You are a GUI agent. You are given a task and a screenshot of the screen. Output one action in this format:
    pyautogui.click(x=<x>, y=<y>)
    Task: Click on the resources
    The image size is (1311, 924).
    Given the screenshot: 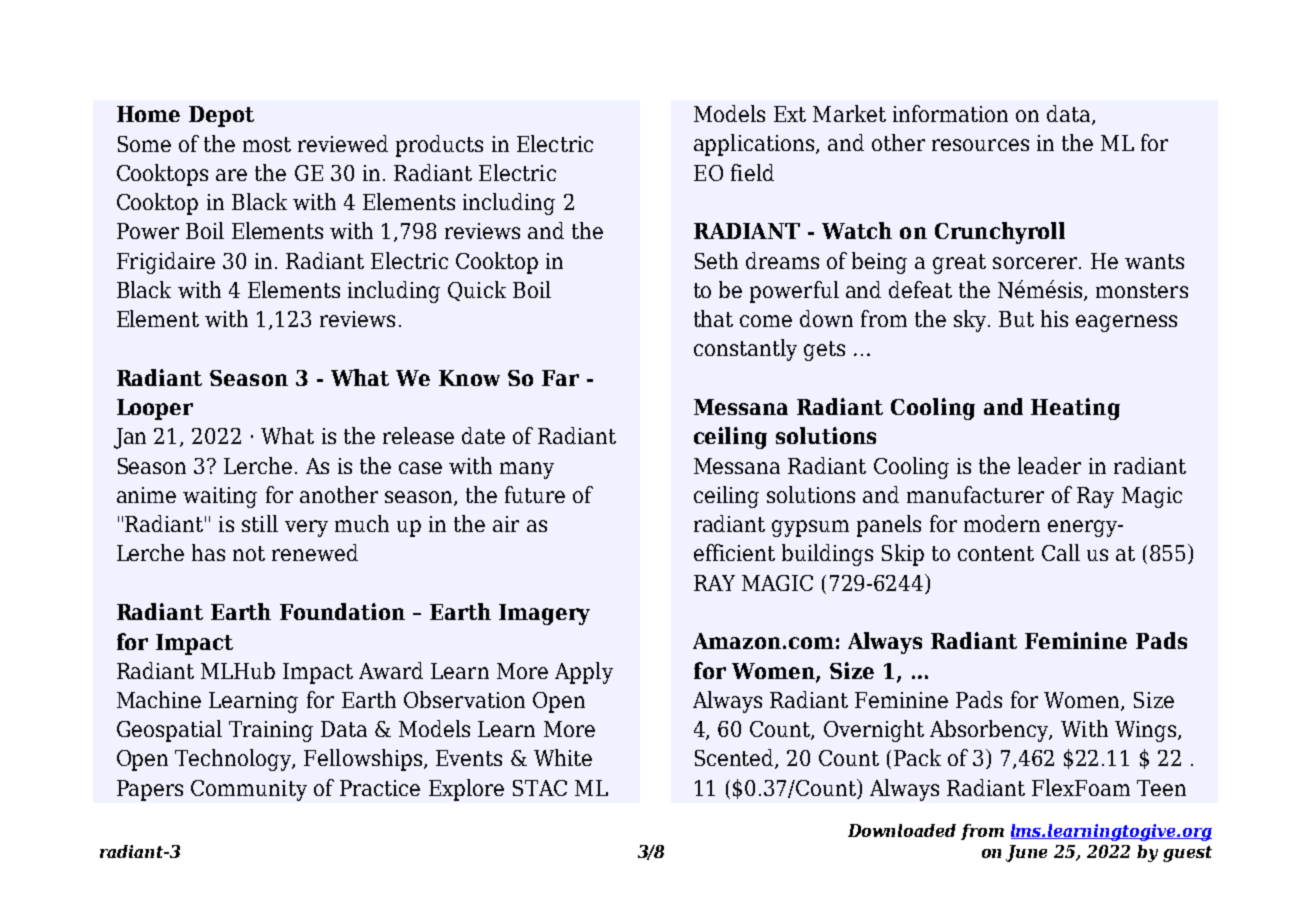 What is the action you would take?
    pyautogui.click(x=980, y=145)
